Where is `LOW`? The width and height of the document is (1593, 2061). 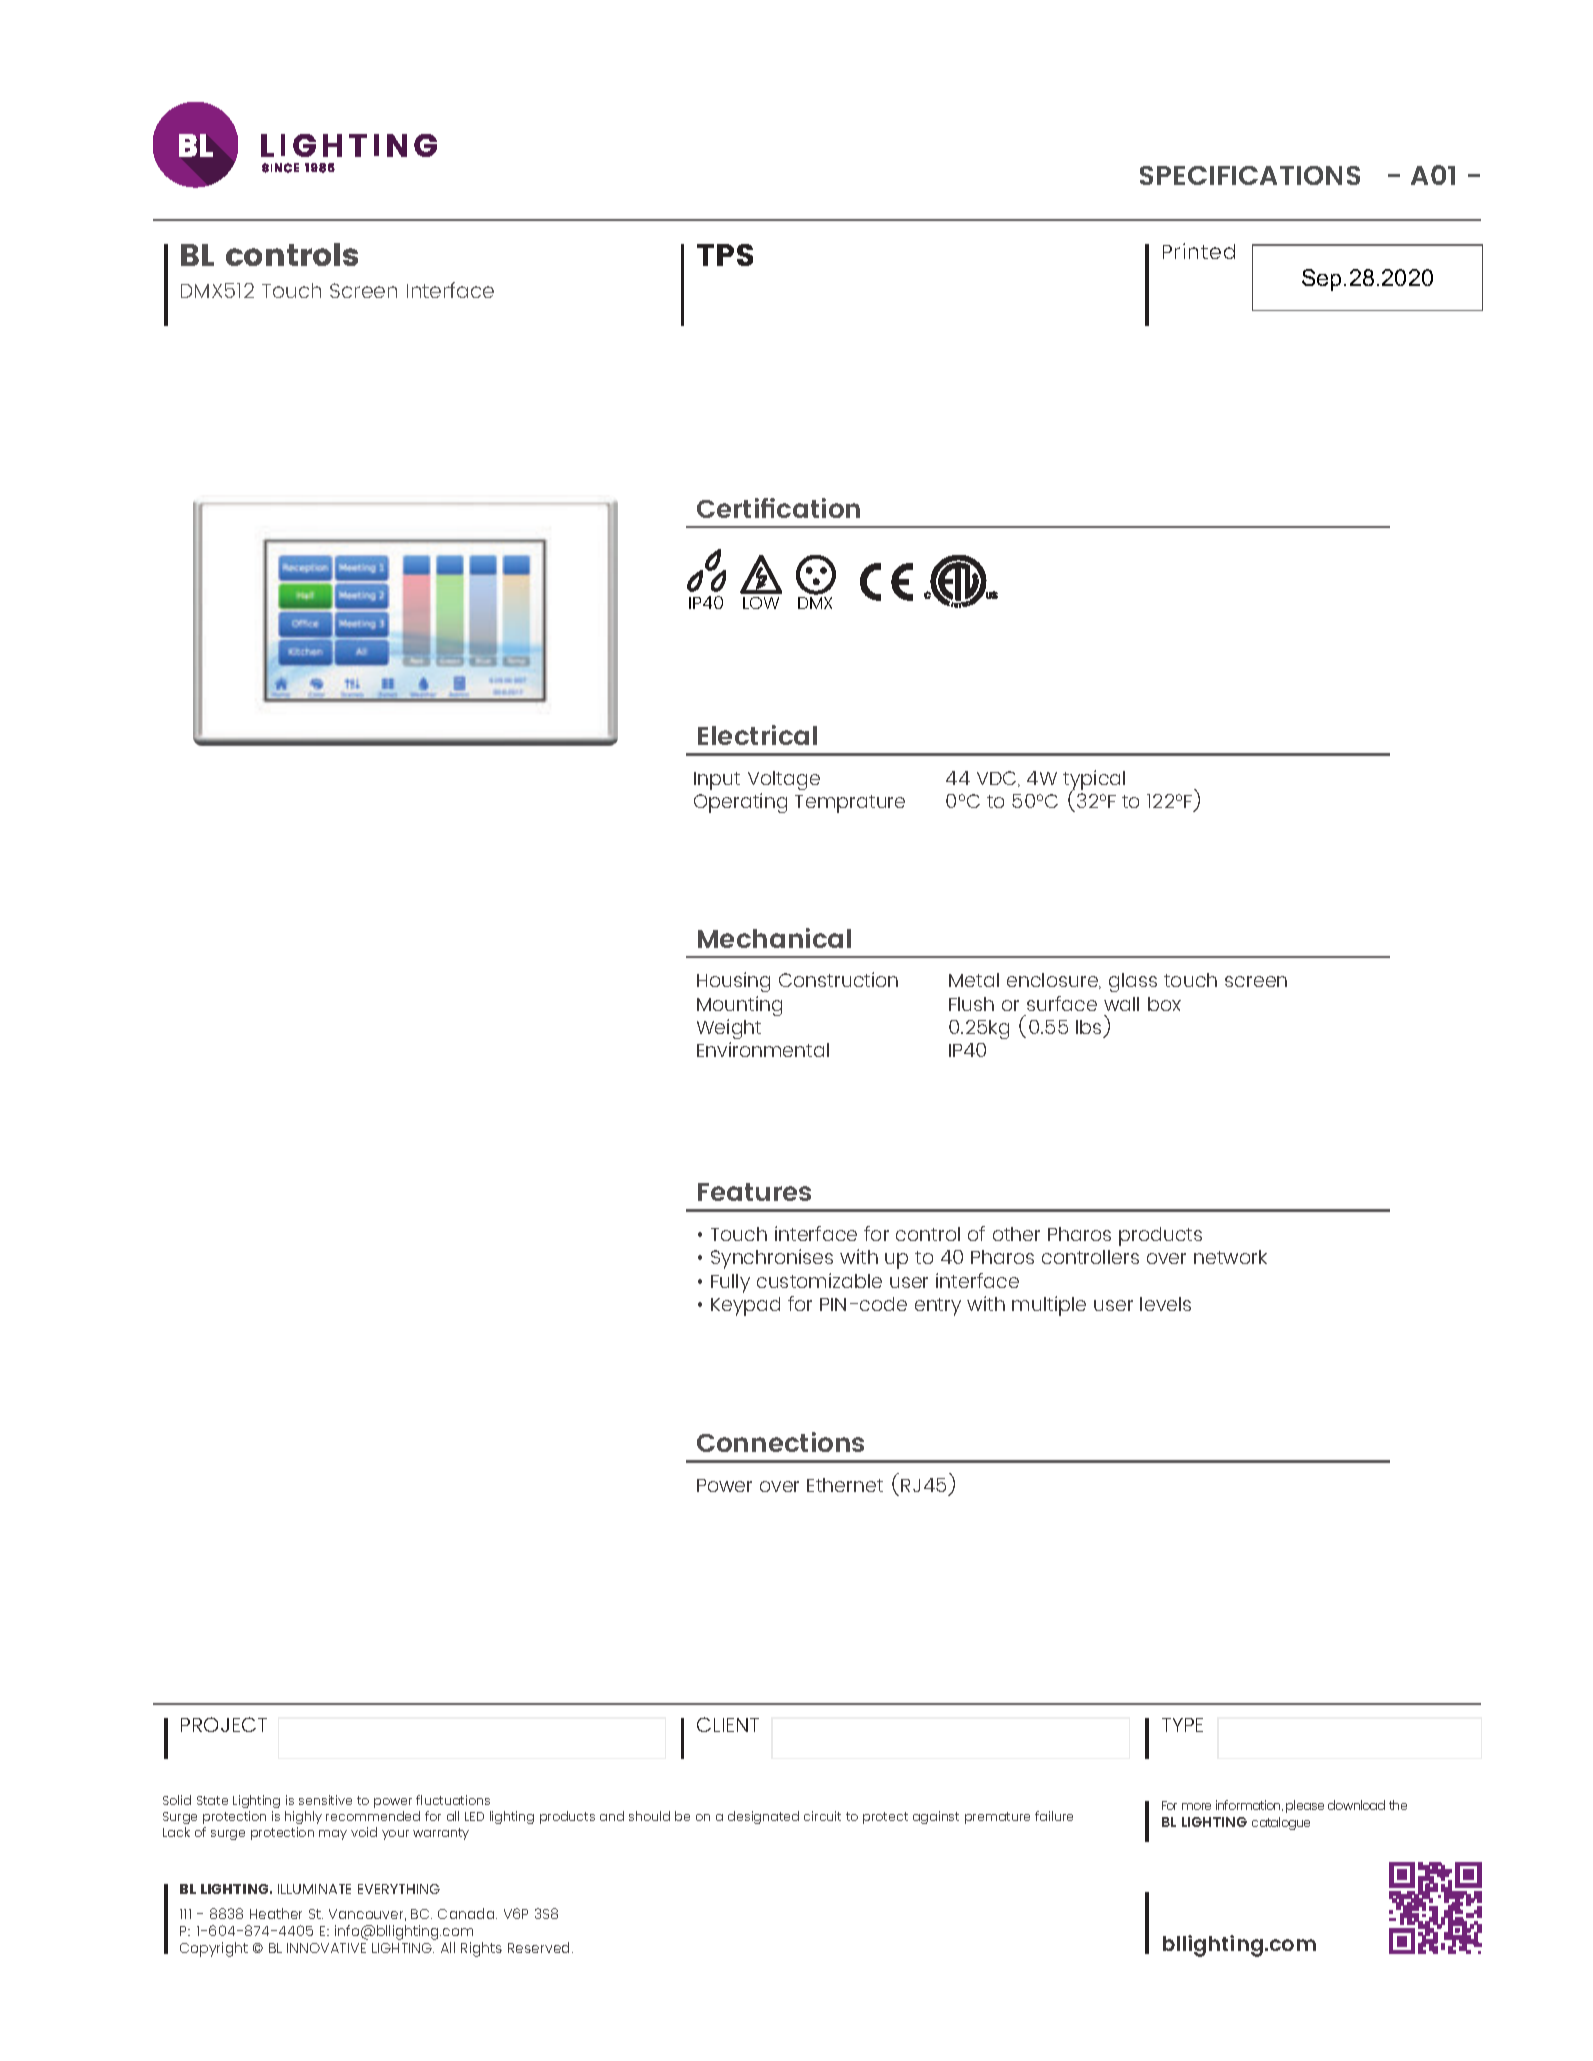 LOW is located at coordinates (761, 603).
